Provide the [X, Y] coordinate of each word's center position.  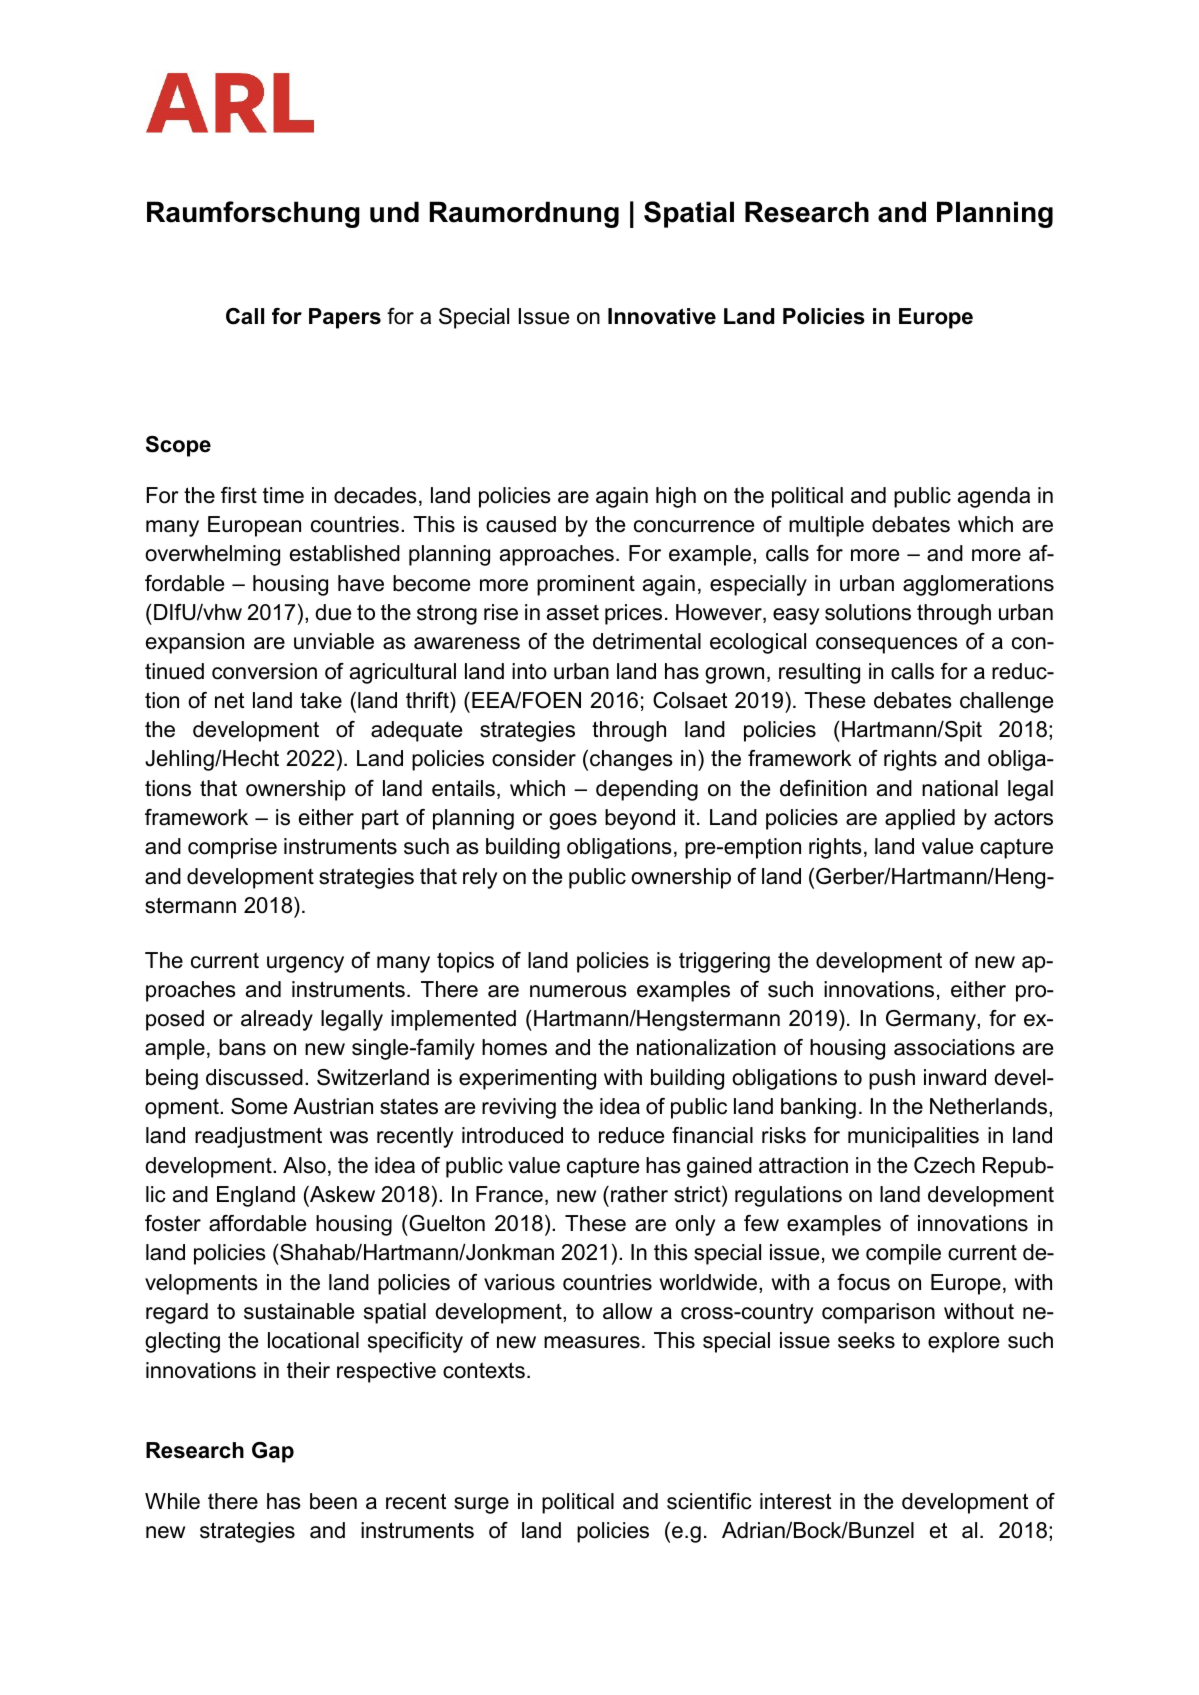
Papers [345, 318]
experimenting [527, 1079]
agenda [994, 497]
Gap [273, 1452]
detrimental [647, 641]
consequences [887, 645]
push [892, 1079]
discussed [254, 1077]
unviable [334, 641]
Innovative [662, 316]
